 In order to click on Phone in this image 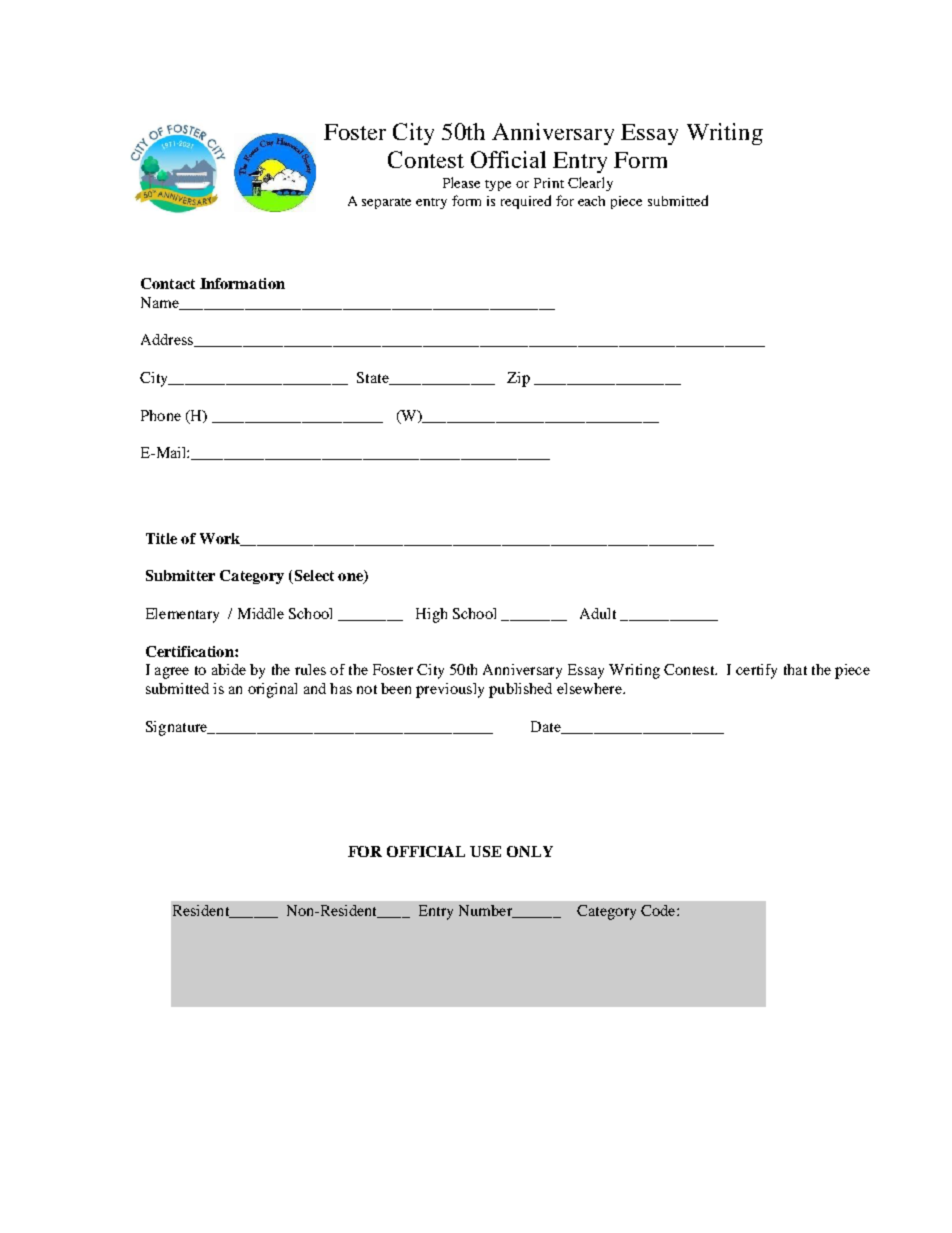, I will do `click(161, 415)`.
